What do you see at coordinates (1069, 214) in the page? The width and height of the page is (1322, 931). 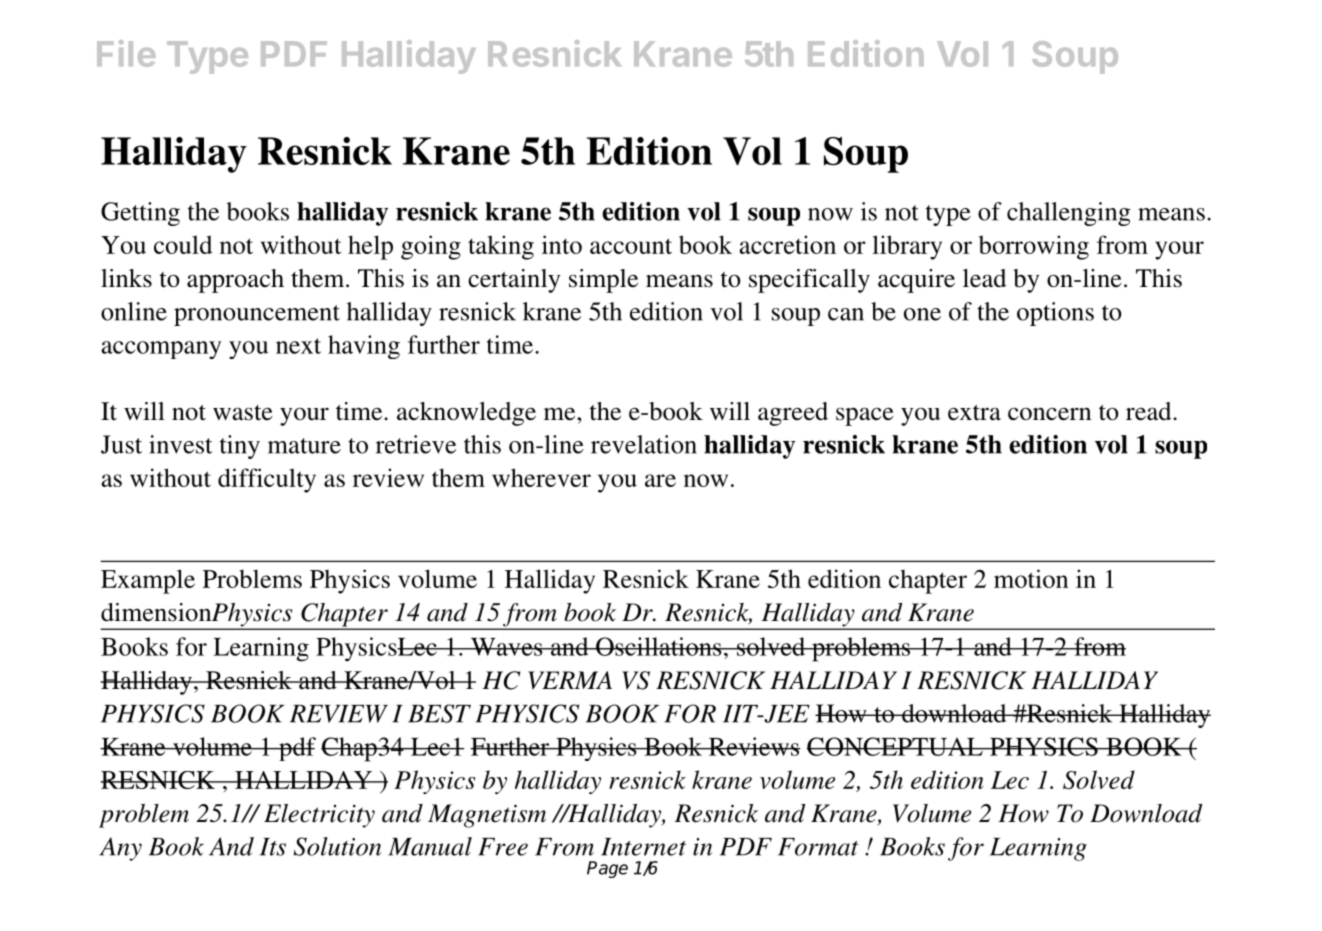 I see `challenging` at bounding box center [1069, 214].
